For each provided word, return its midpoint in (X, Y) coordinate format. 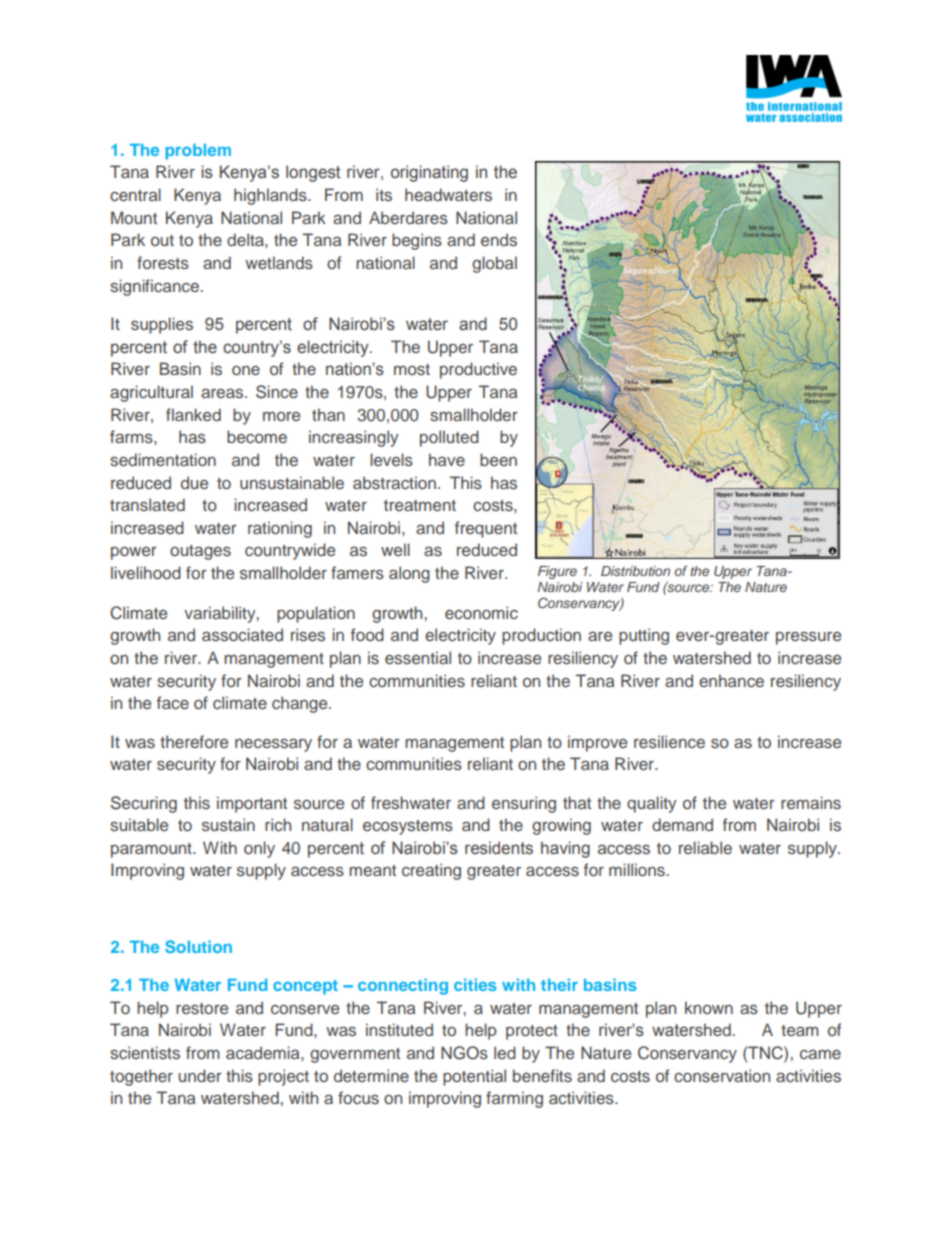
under (200, 1075)
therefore (194, 741)
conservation (722, 1075)
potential (474, 1077)
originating (429, 173)
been (498, 459)
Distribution (635, 571)
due (194, 482)
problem (198, 152)
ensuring (524, 804)
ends (499, 240)
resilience (669, 742)
